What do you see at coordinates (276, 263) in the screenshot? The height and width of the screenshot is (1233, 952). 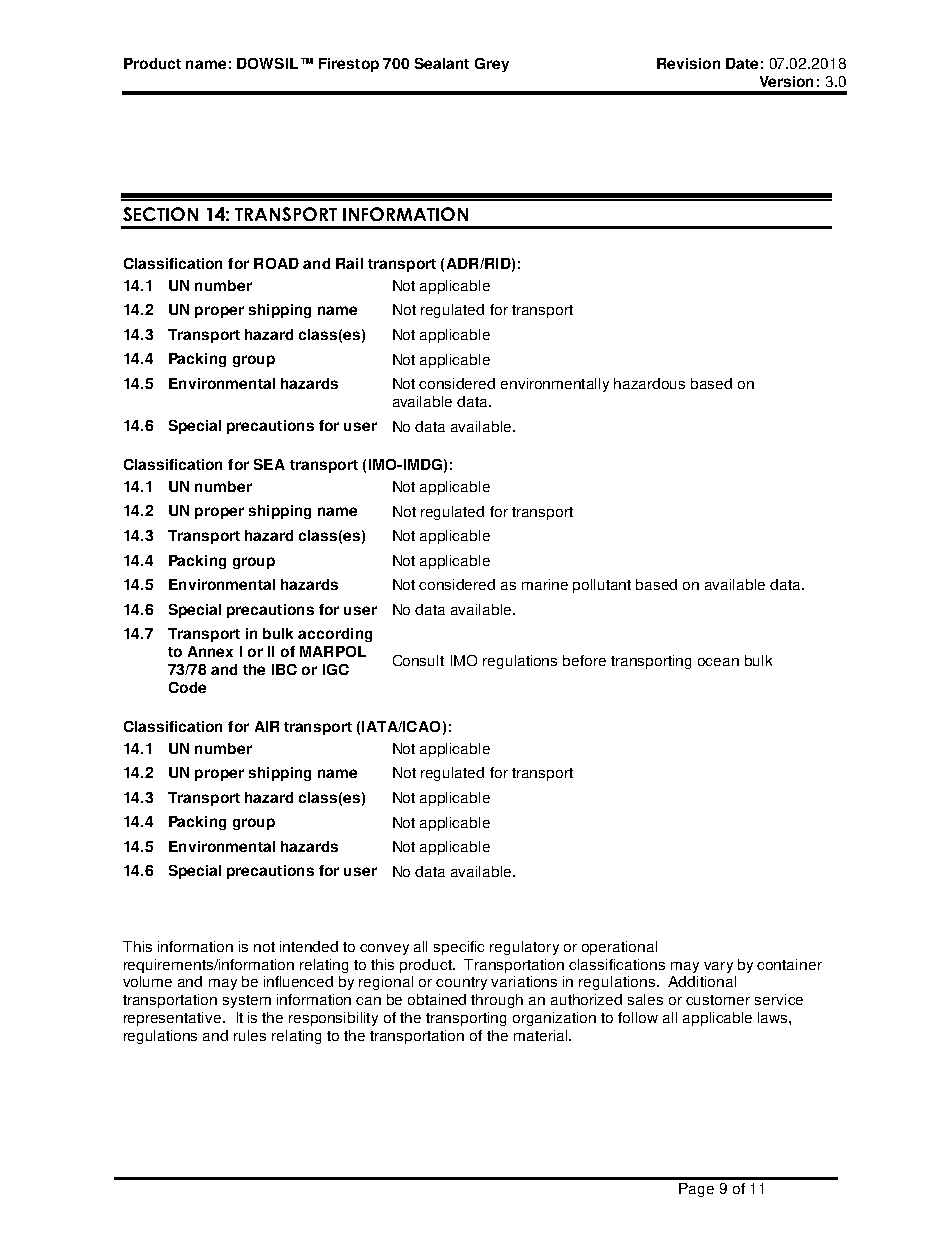 I see `ROAD` at bounding box center [276, 263].
